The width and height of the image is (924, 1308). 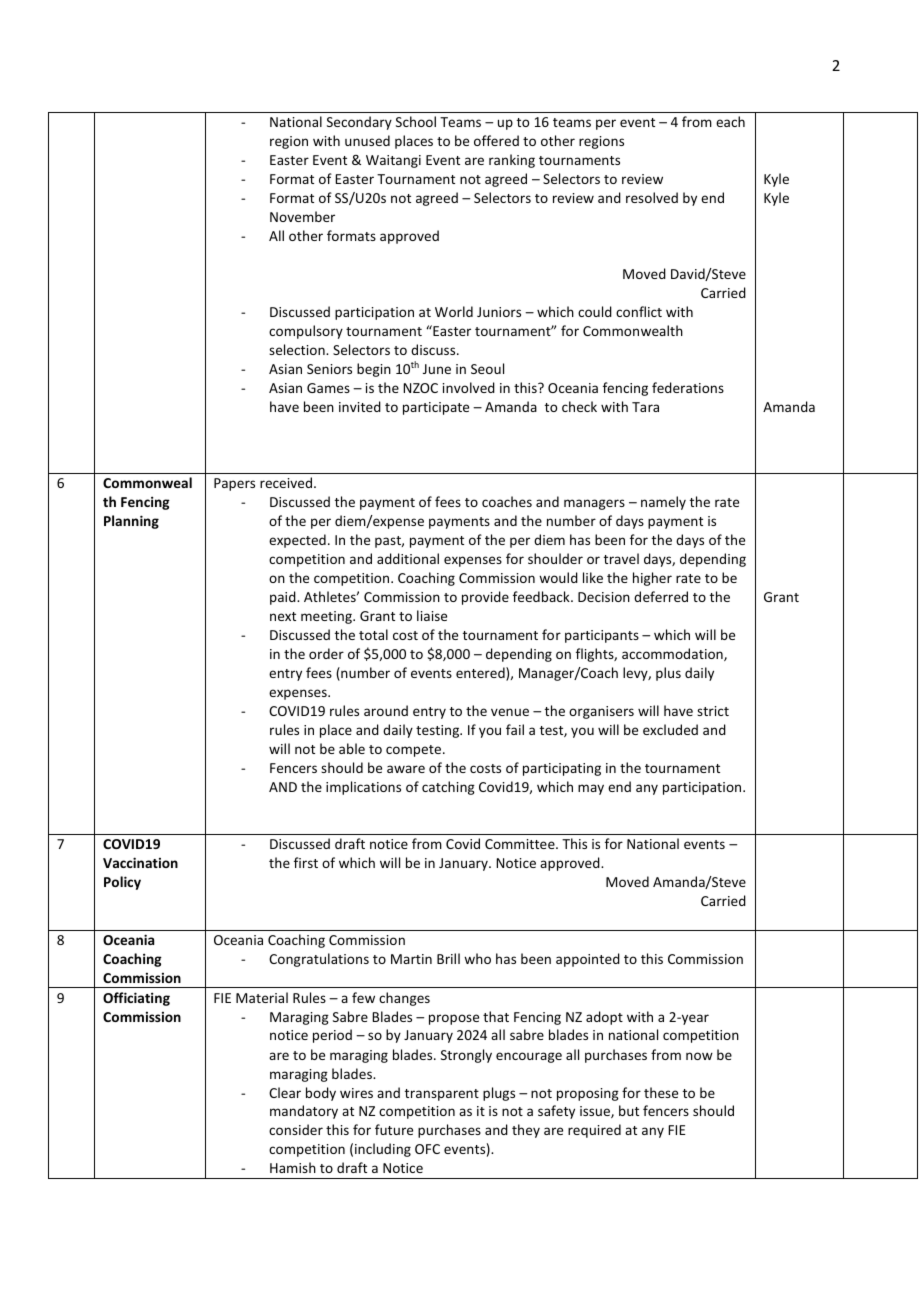 I want to click on consider, so click(x=296, y=1129).
